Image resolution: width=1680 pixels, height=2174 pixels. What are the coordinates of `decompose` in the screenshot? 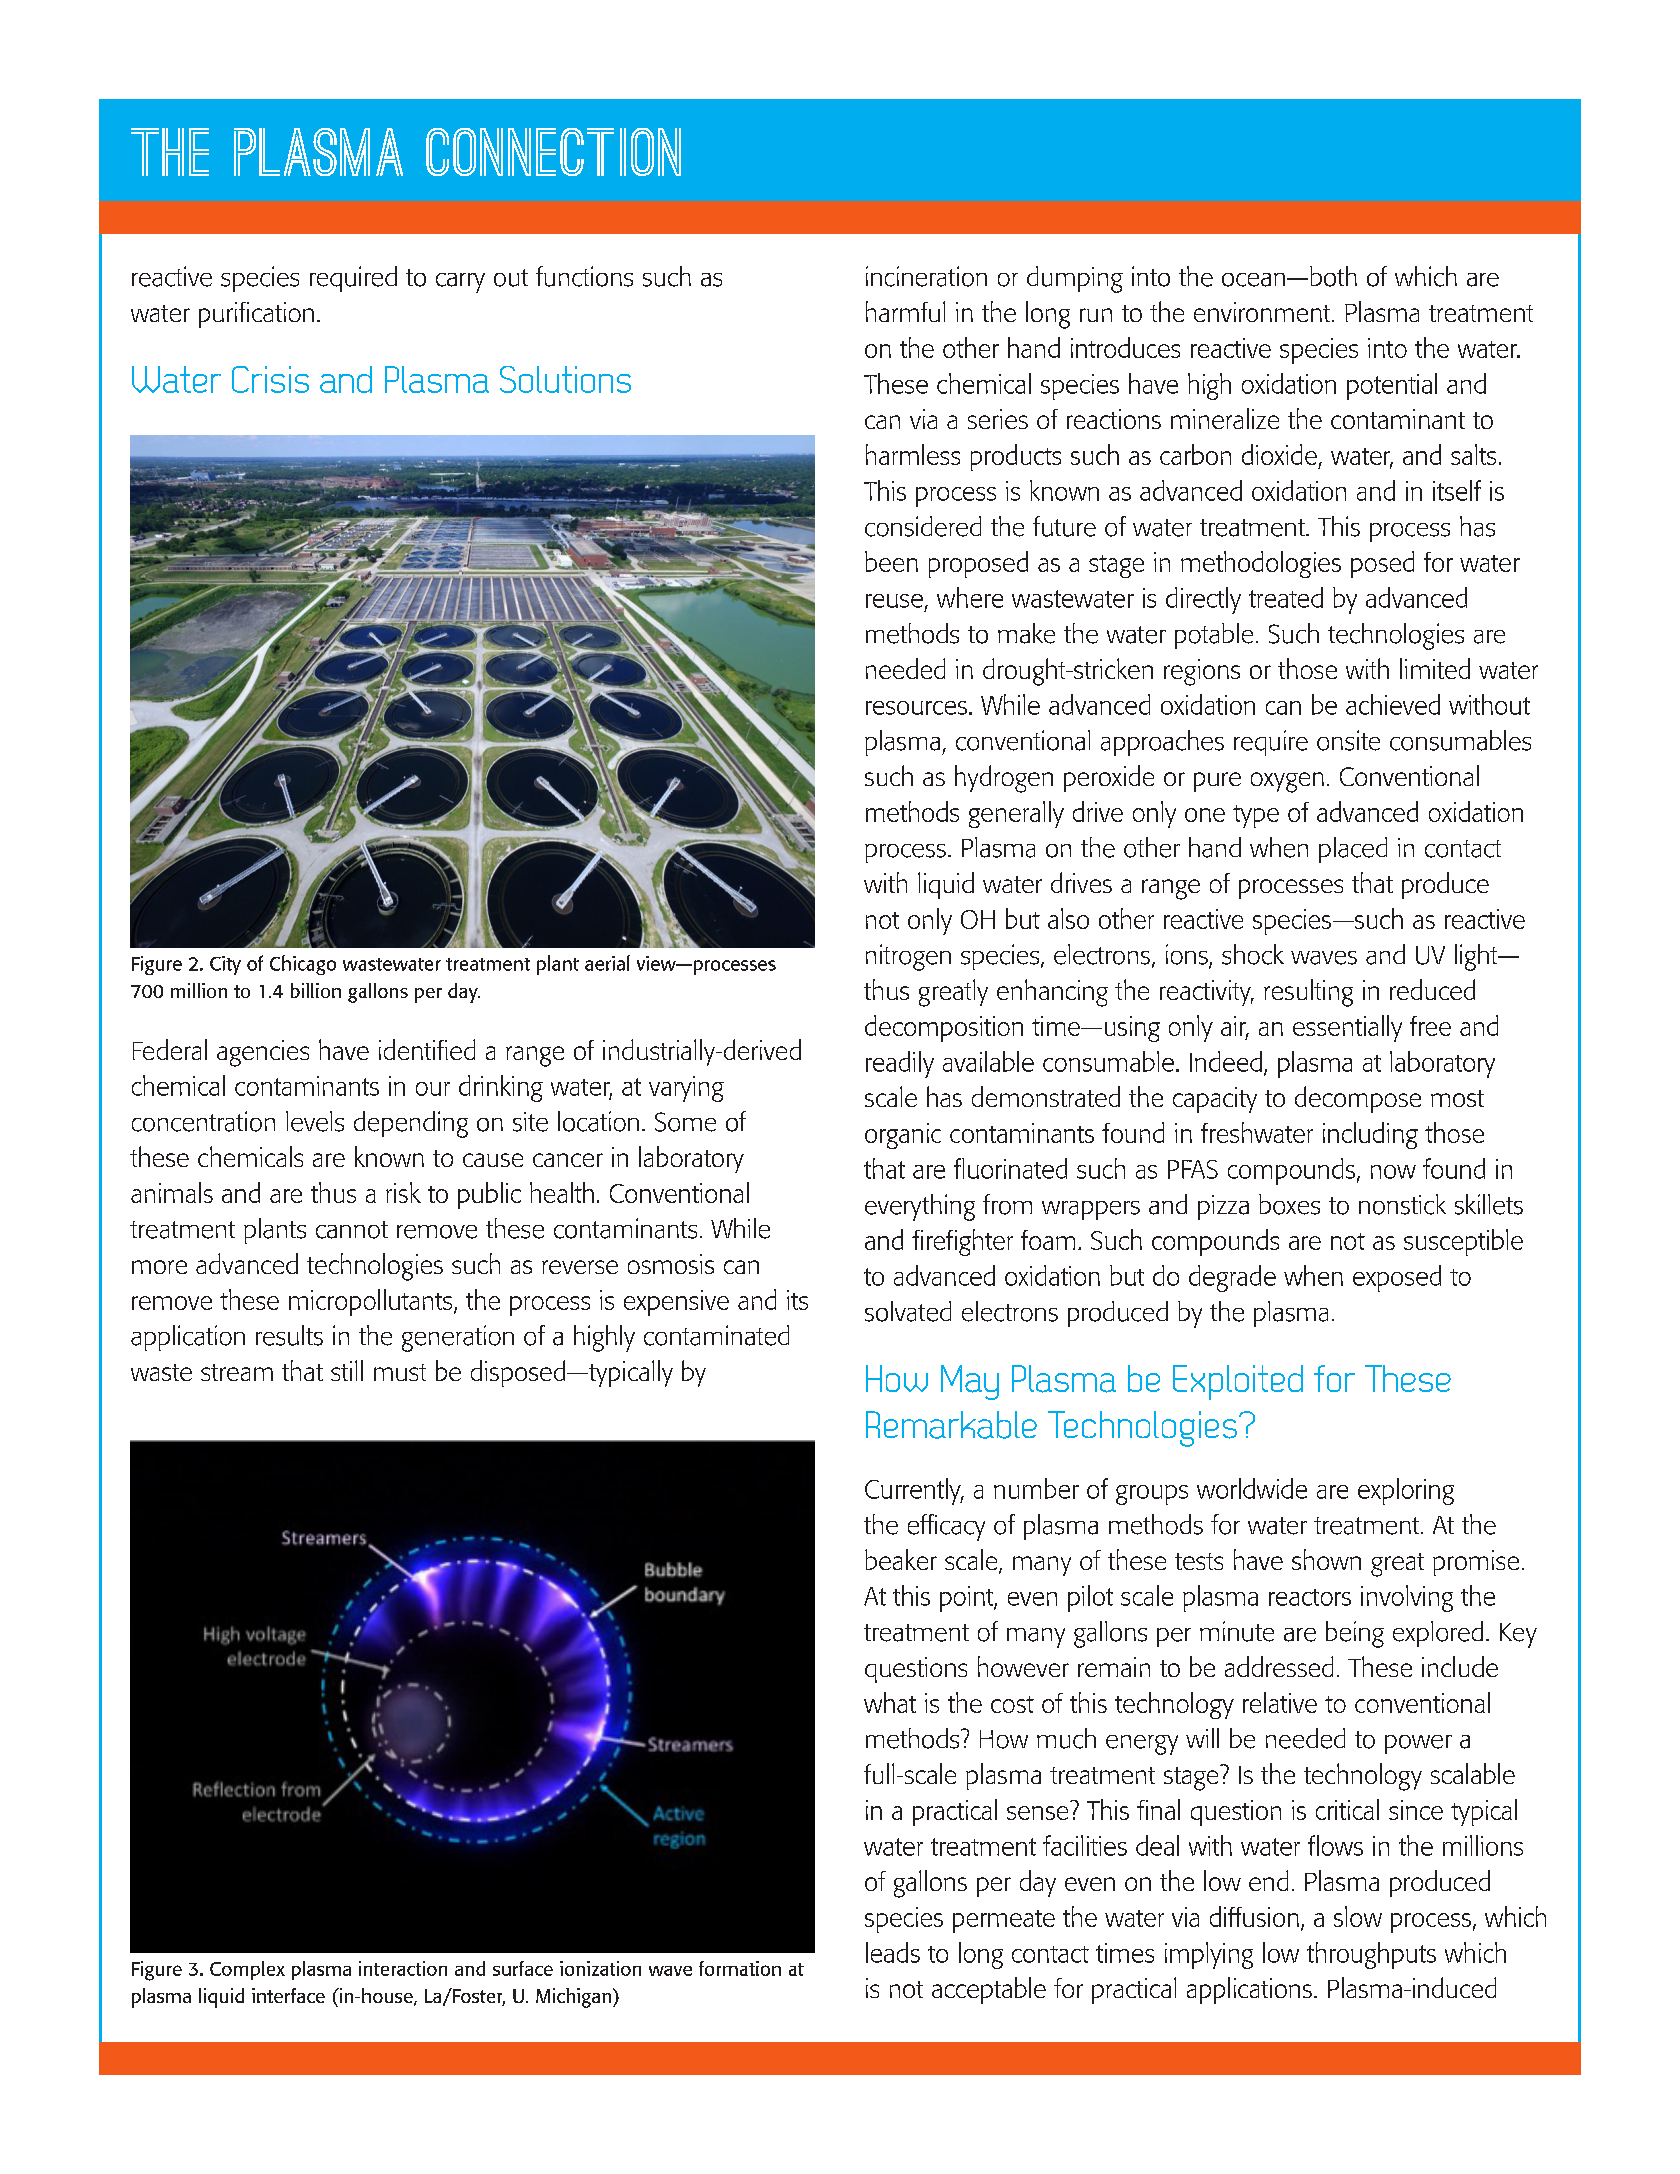 It's located at (1358, 1099).
